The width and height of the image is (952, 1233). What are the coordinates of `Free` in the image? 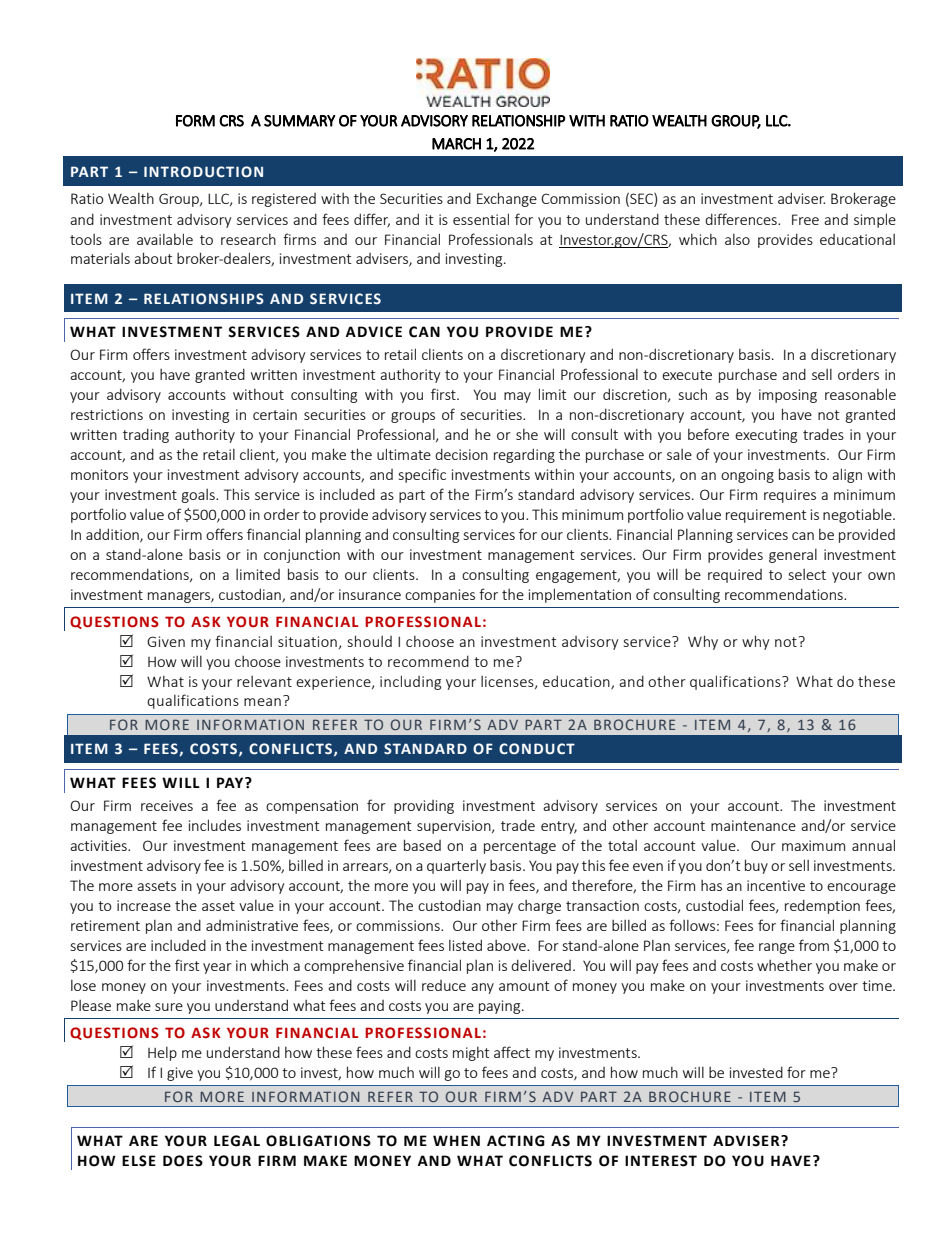 It's located at (805, 219).
